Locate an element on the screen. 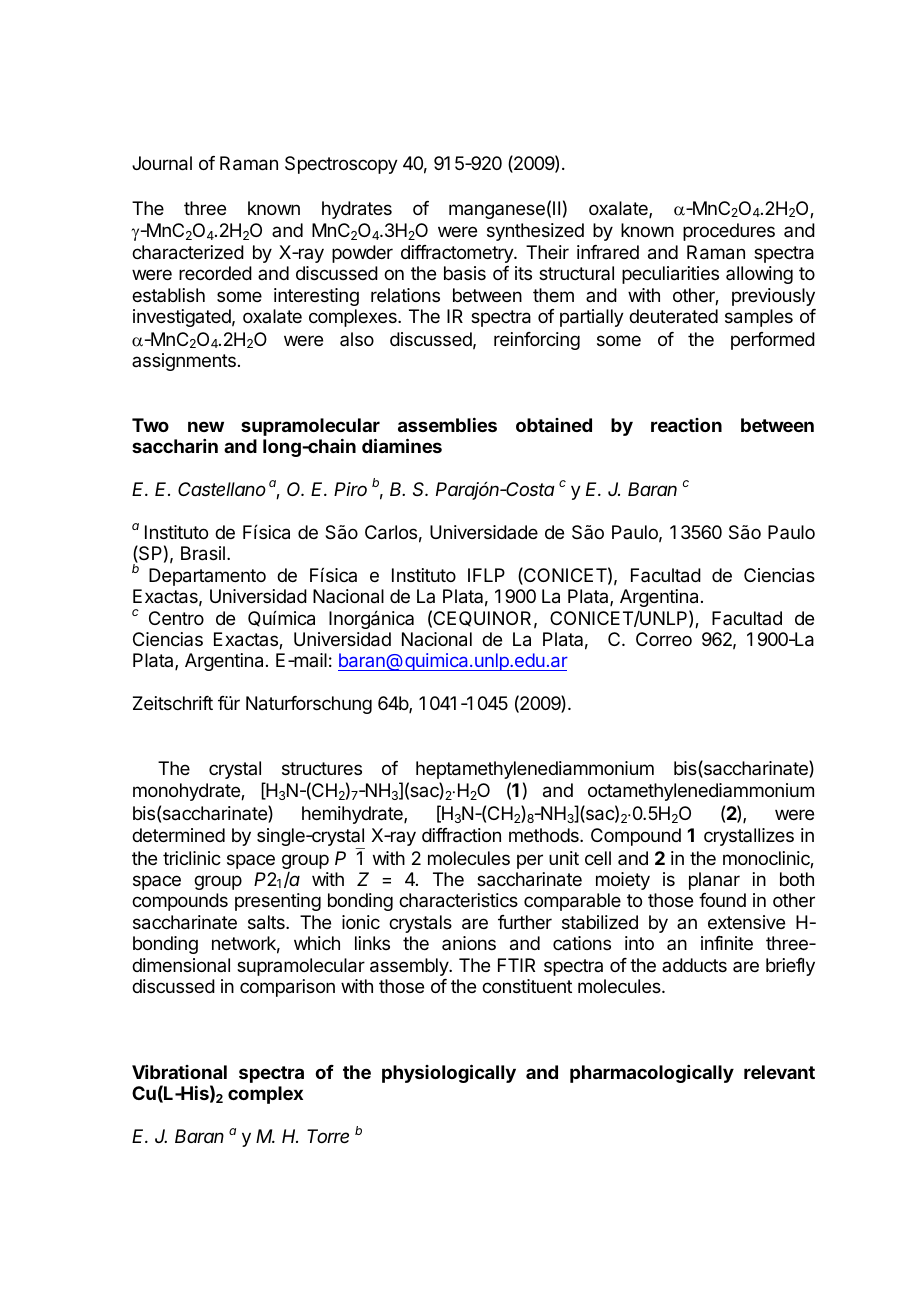 The width and height of the screenshot is (924, 1308). Centro is located at coordinates (176, 618).
